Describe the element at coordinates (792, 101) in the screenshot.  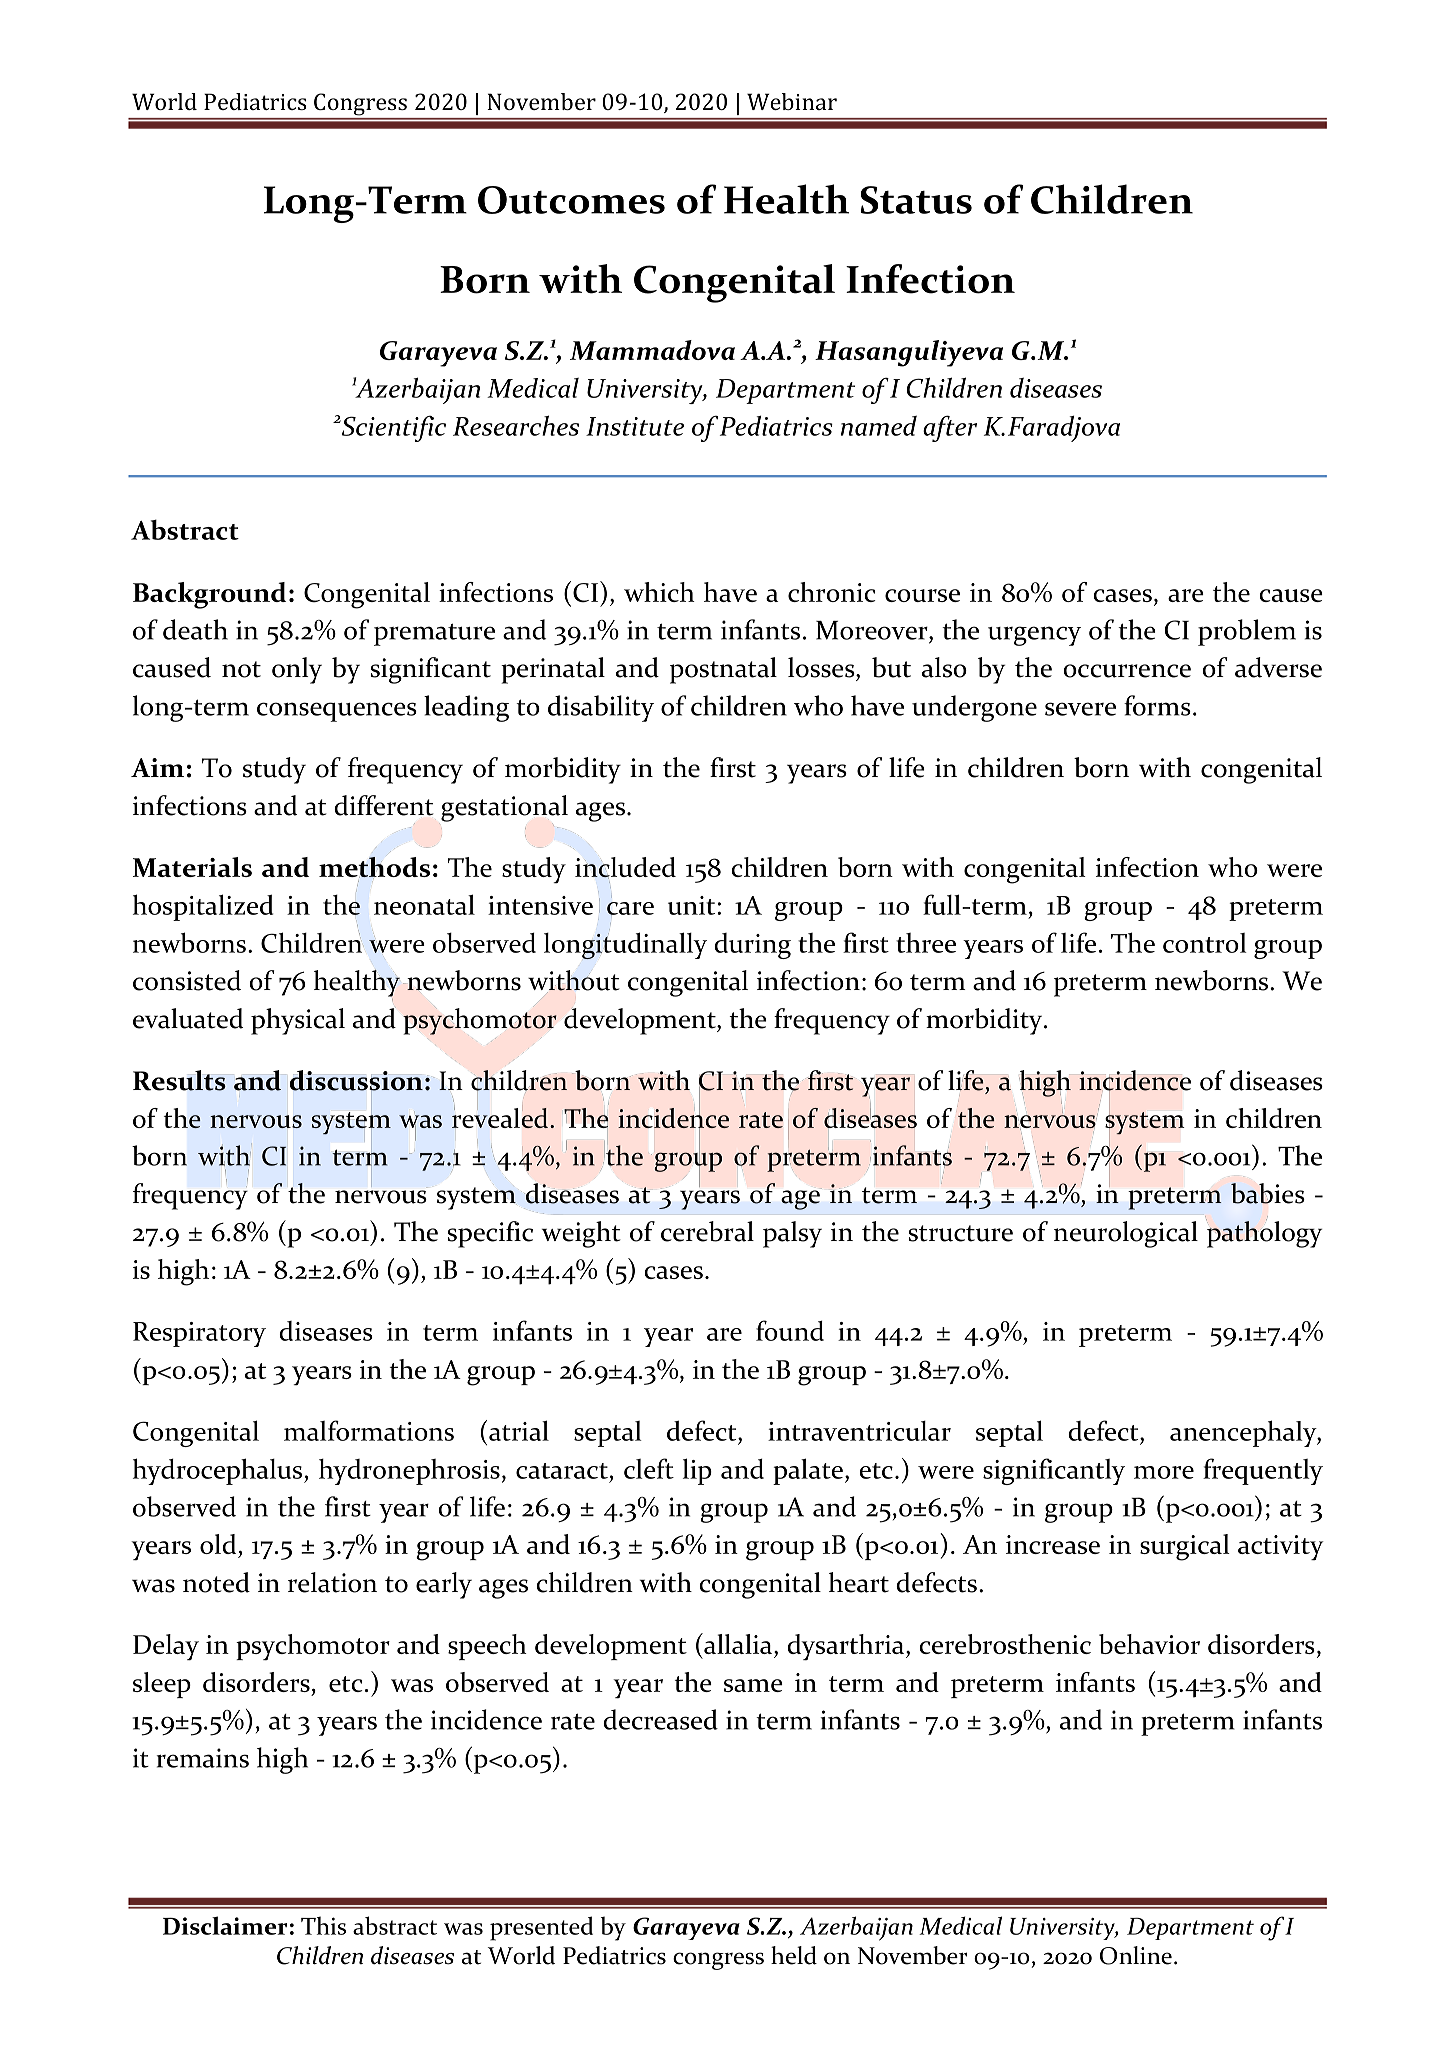
I see `Webinar` at that location.
